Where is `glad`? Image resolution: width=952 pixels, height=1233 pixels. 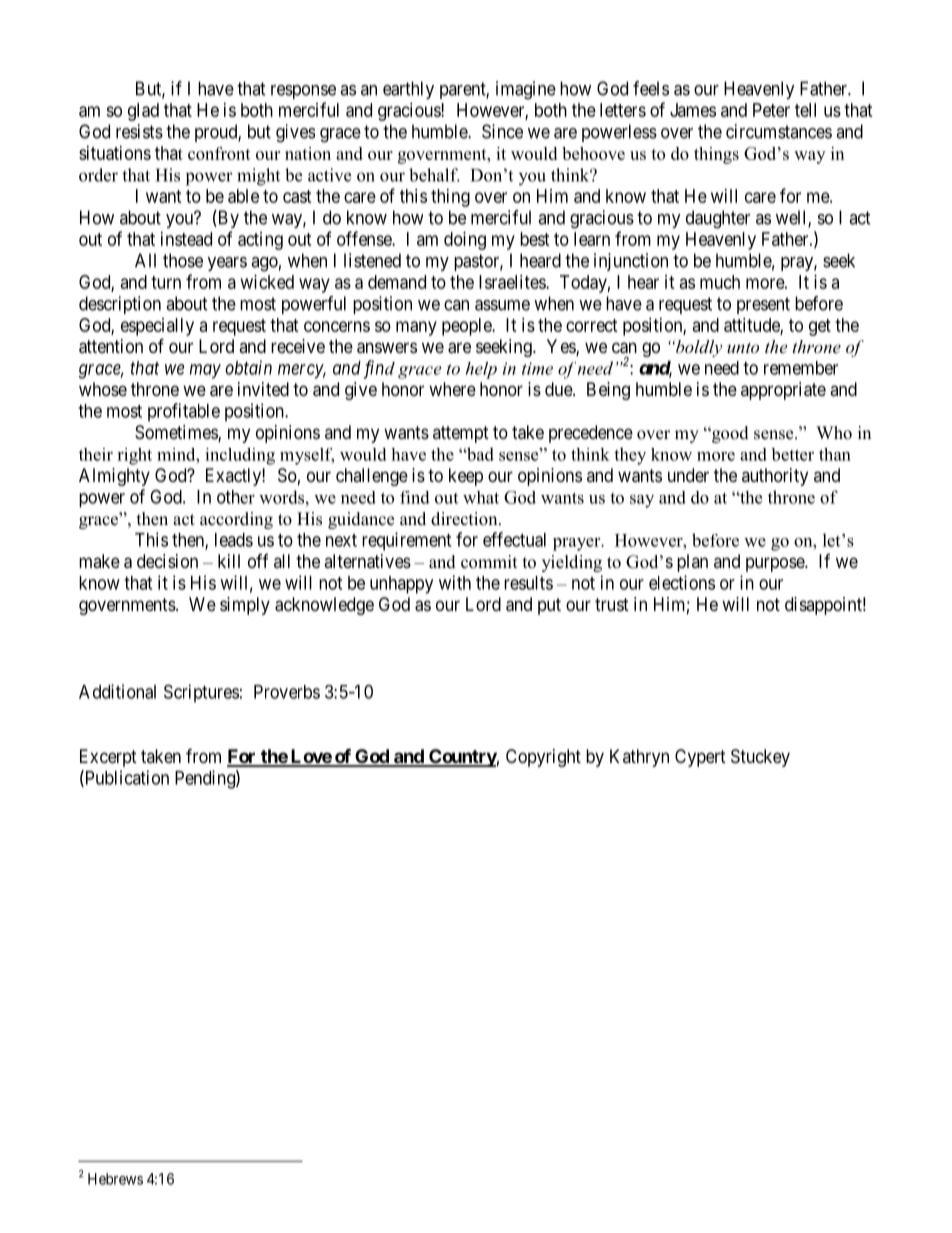 glad is located at coordinates (143, 112).
